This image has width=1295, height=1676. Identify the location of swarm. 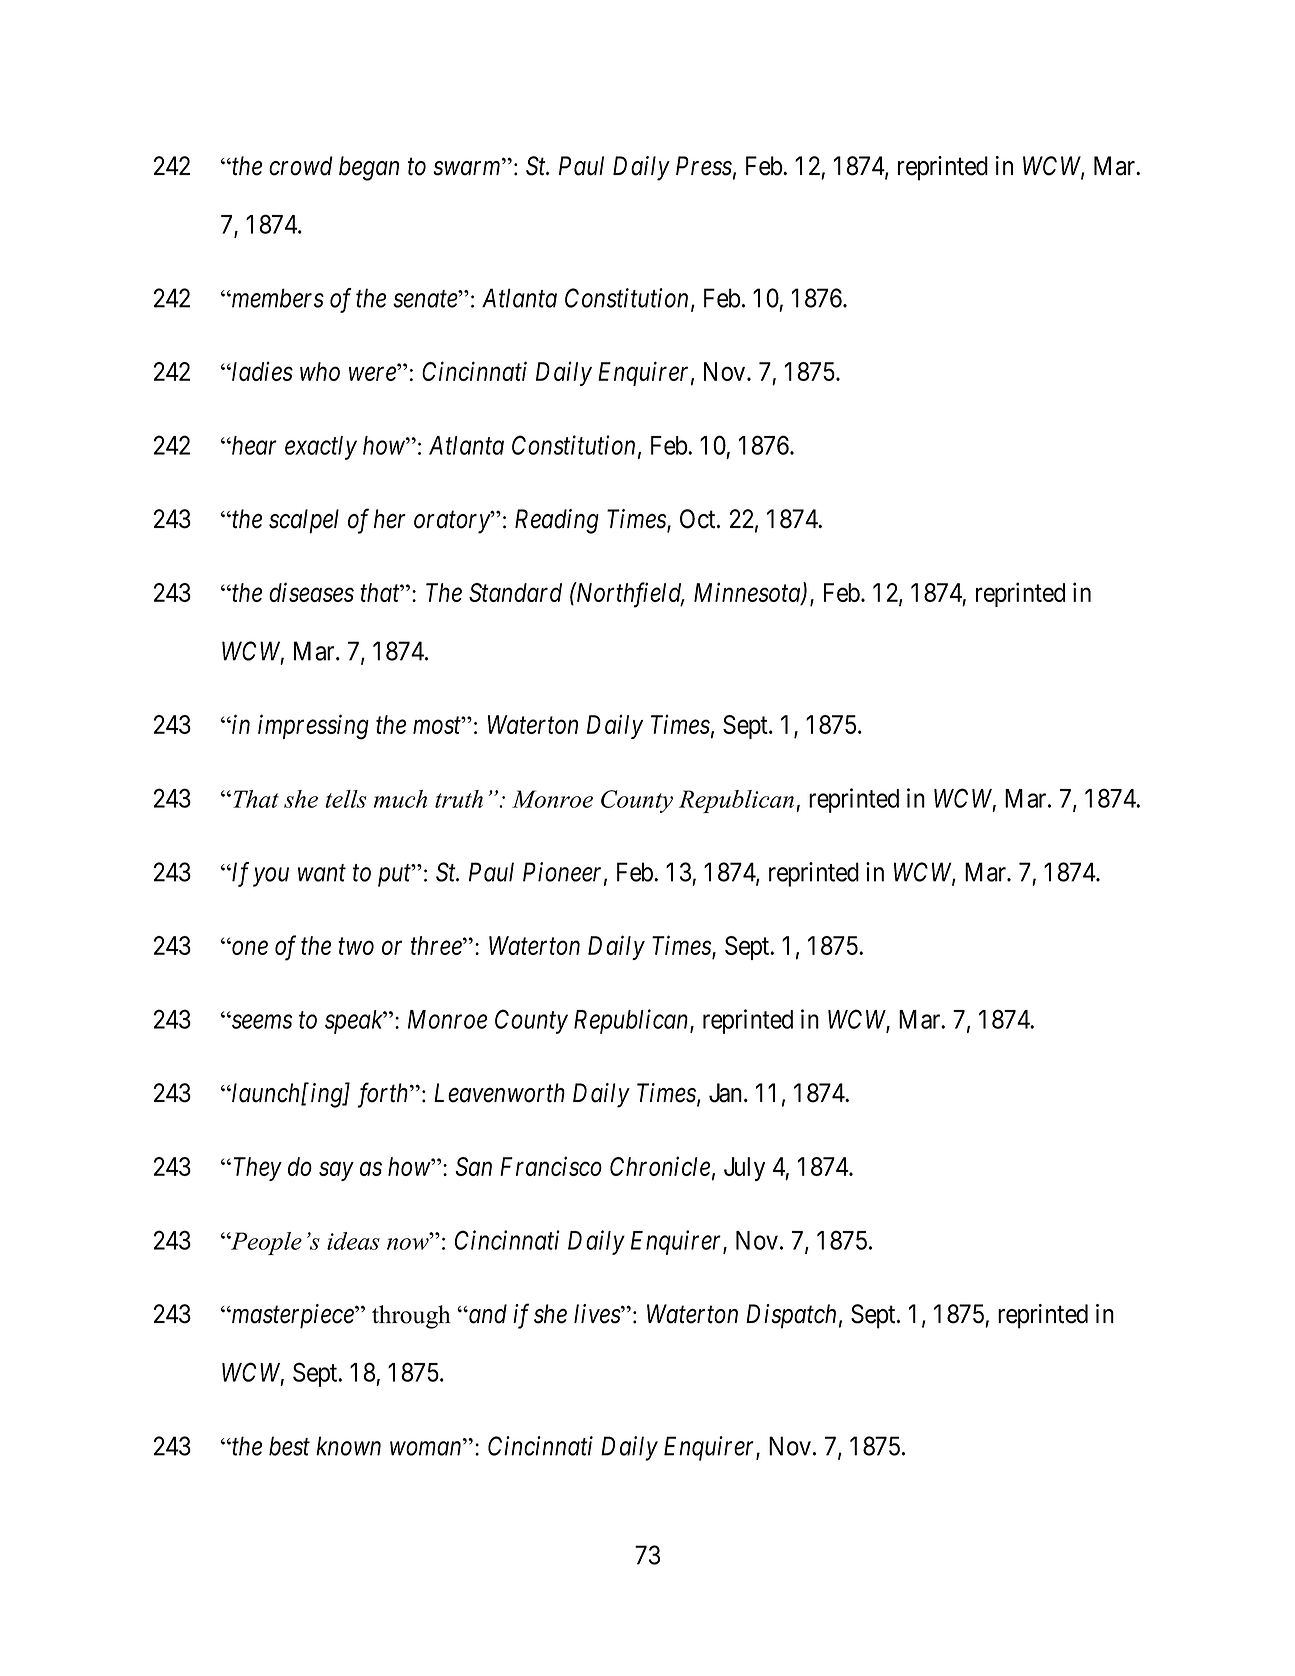
(468, 169).
